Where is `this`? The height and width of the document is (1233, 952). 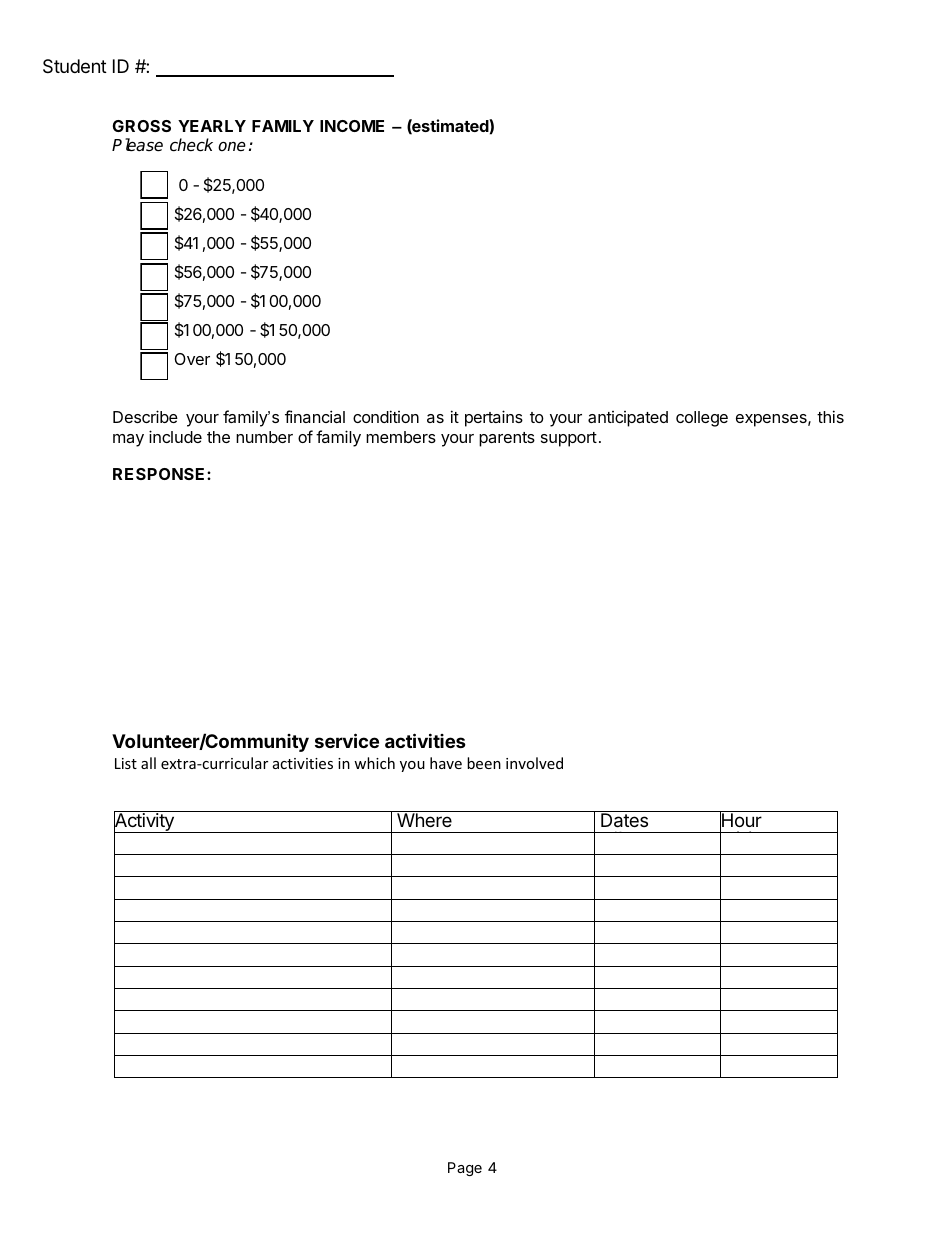 this is located at coordinates (830, 416).
